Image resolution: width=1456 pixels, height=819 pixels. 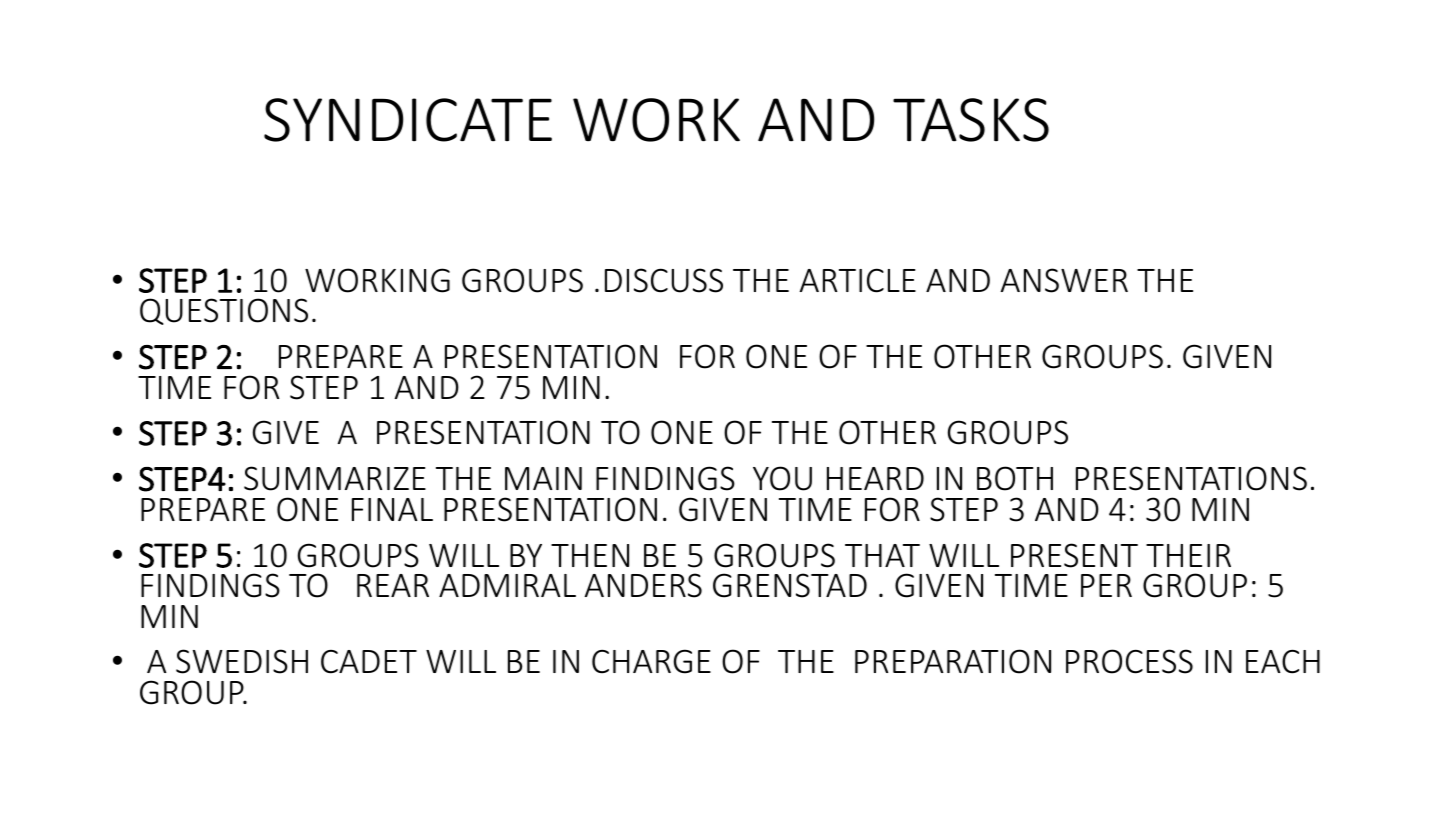 I want to click on QUESTIONS, so click(x=224, y=311).
